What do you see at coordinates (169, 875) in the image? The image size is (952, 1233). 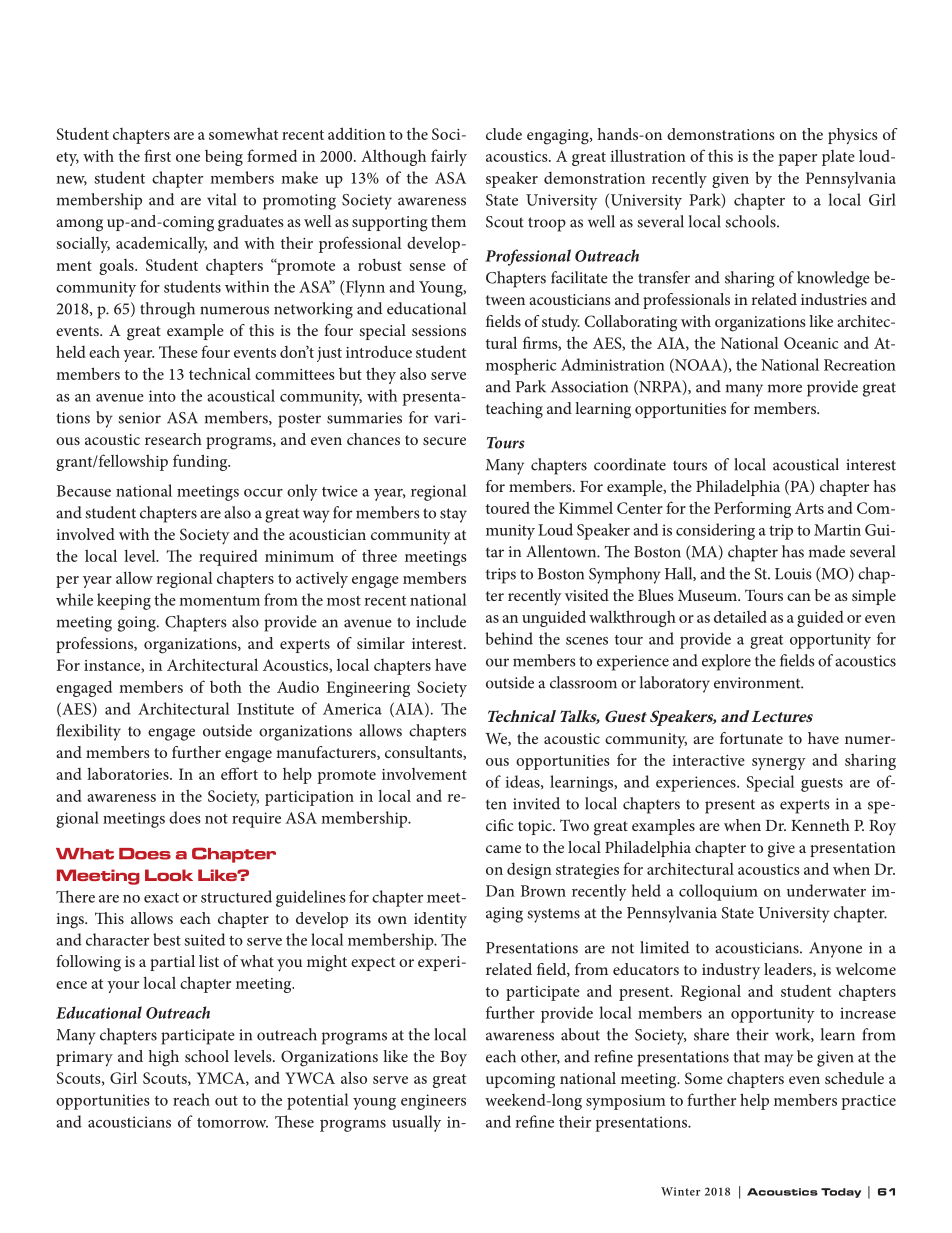 I see `Look` at bounding box center [169, 875].
